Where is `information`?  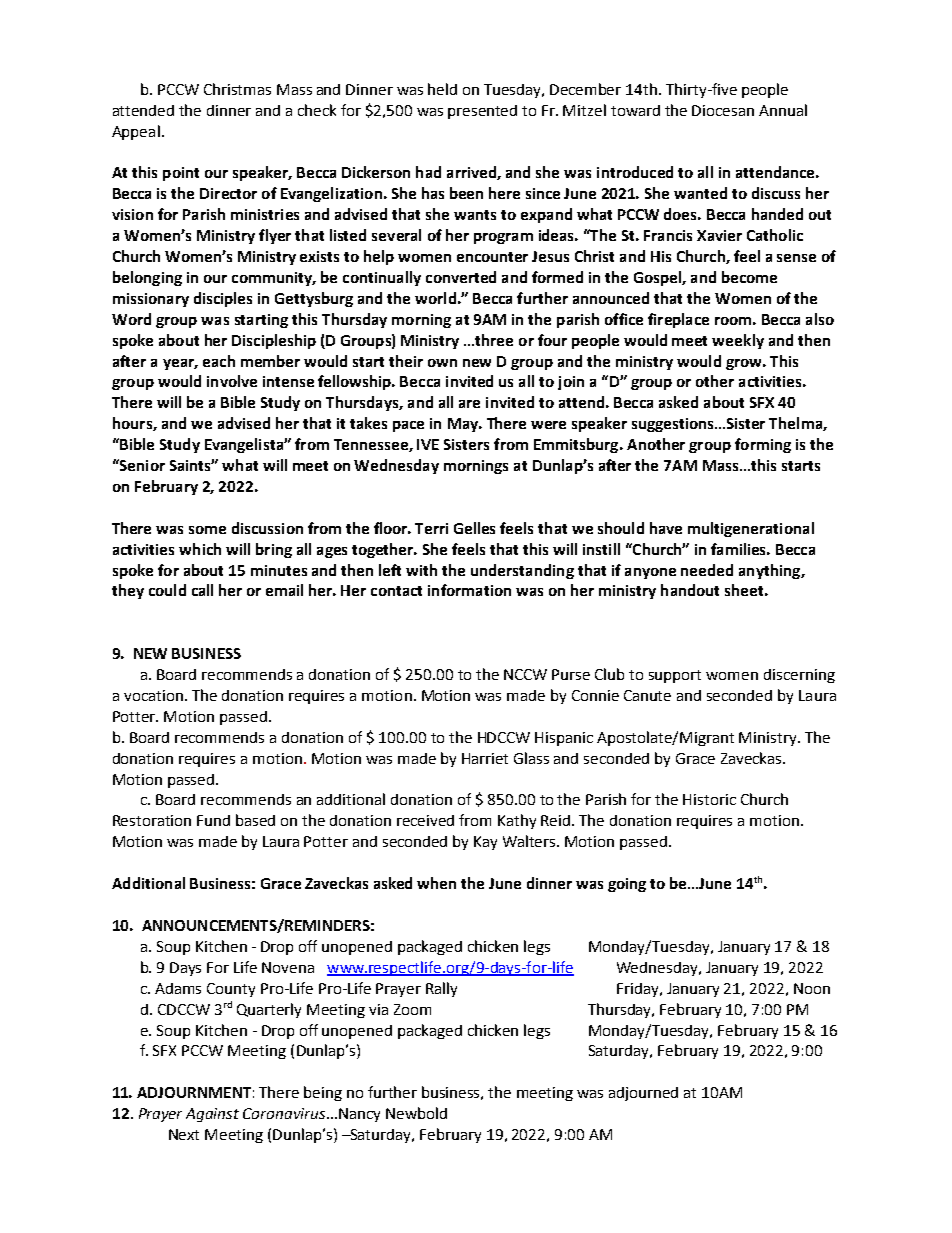 information is located at coordinates (469, 590).
